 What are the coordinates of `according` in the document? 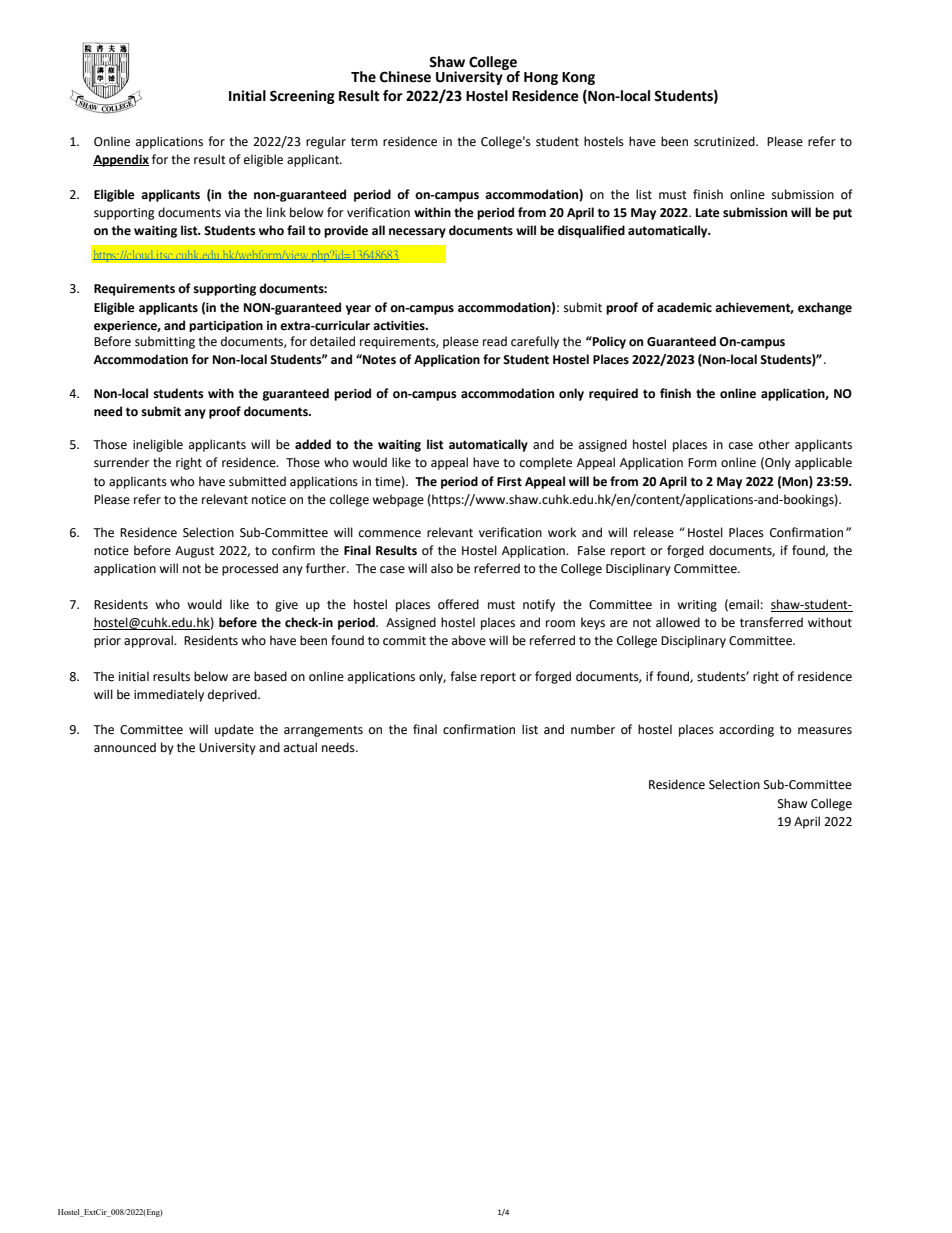 It's located at (746, 730).
